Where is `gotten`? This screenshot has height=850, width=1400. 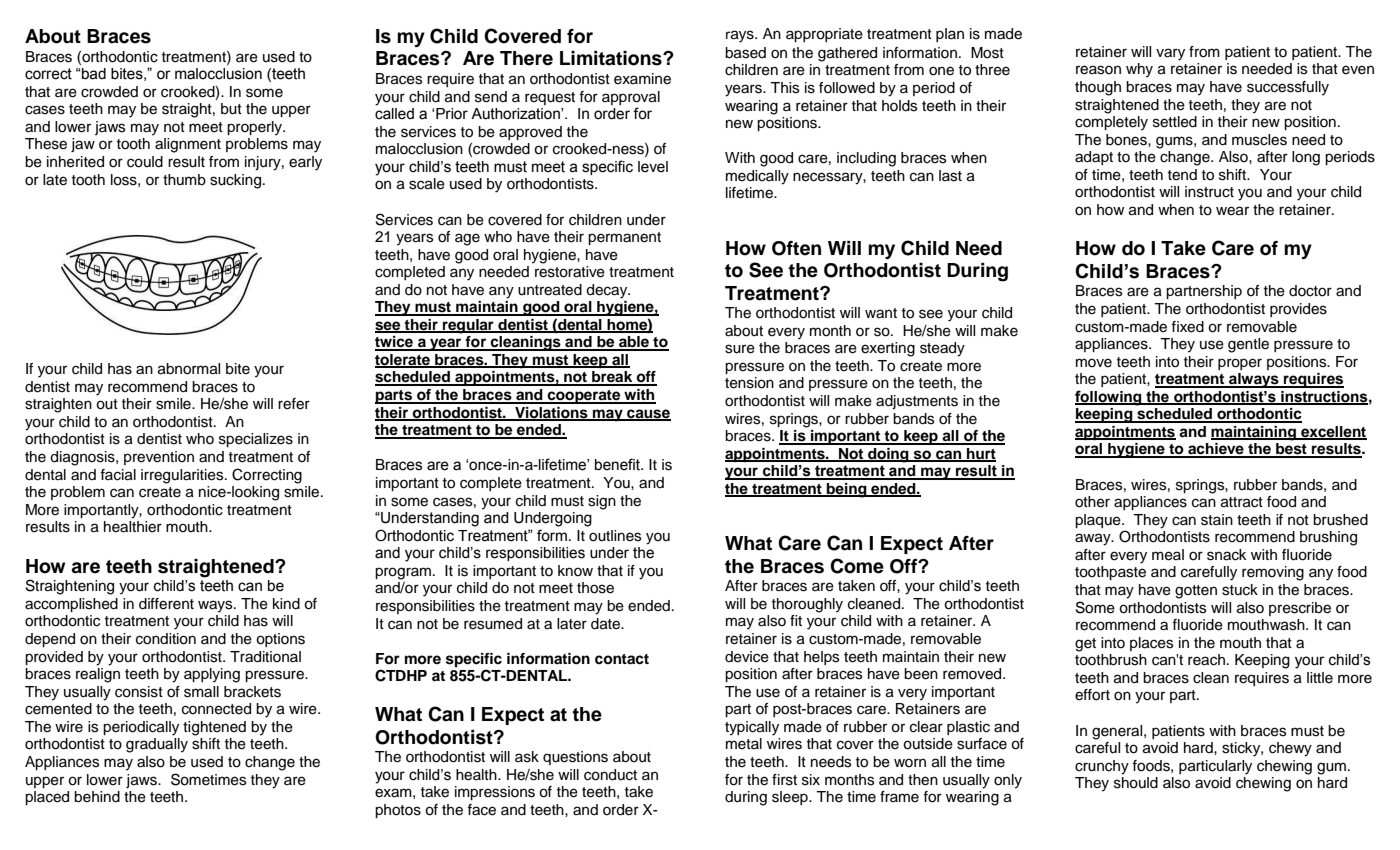 gotten is located at coordinates (1196, 592).
